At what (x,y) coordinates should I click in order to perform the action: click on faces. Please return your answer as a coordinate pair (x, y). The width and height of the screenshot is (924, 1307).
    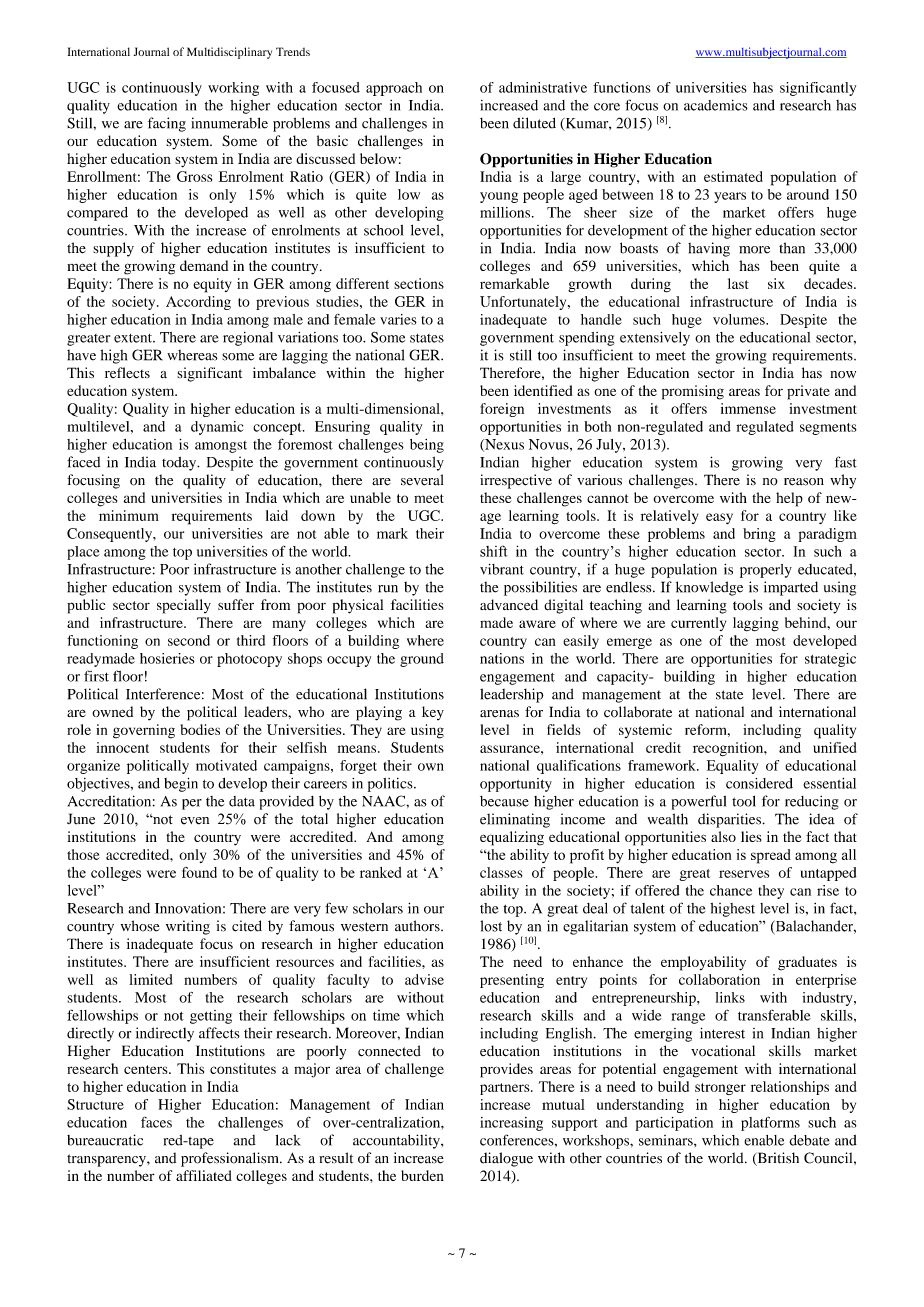
    Looking at the image, I should click on (156, 1122).
